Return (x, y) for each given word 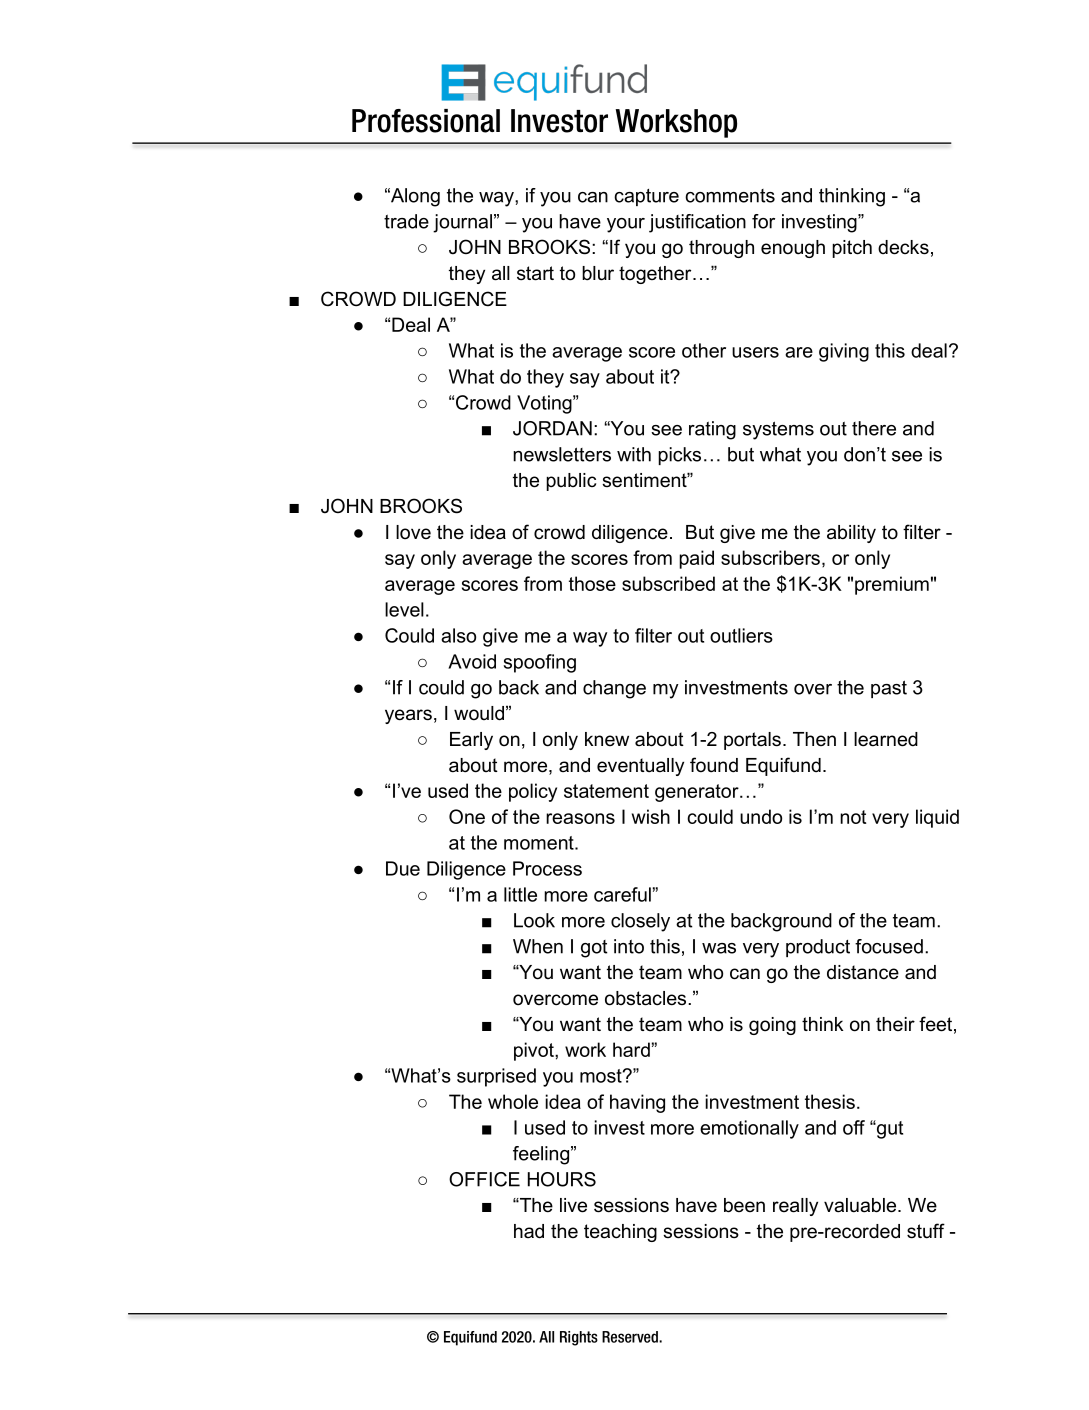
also (458, 635)
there (874, 428)
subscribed (668, 583)
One (467, 816)
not (853, 817)
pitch (852, 249)
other (704, 350)
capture (646, 197)
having (637, 1103)
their (895, 1024)
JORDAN (552, 428)
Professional (426, 121)
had (529, 1231)
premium (892, 585)
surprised (496, 1077)
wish (651, 816)
